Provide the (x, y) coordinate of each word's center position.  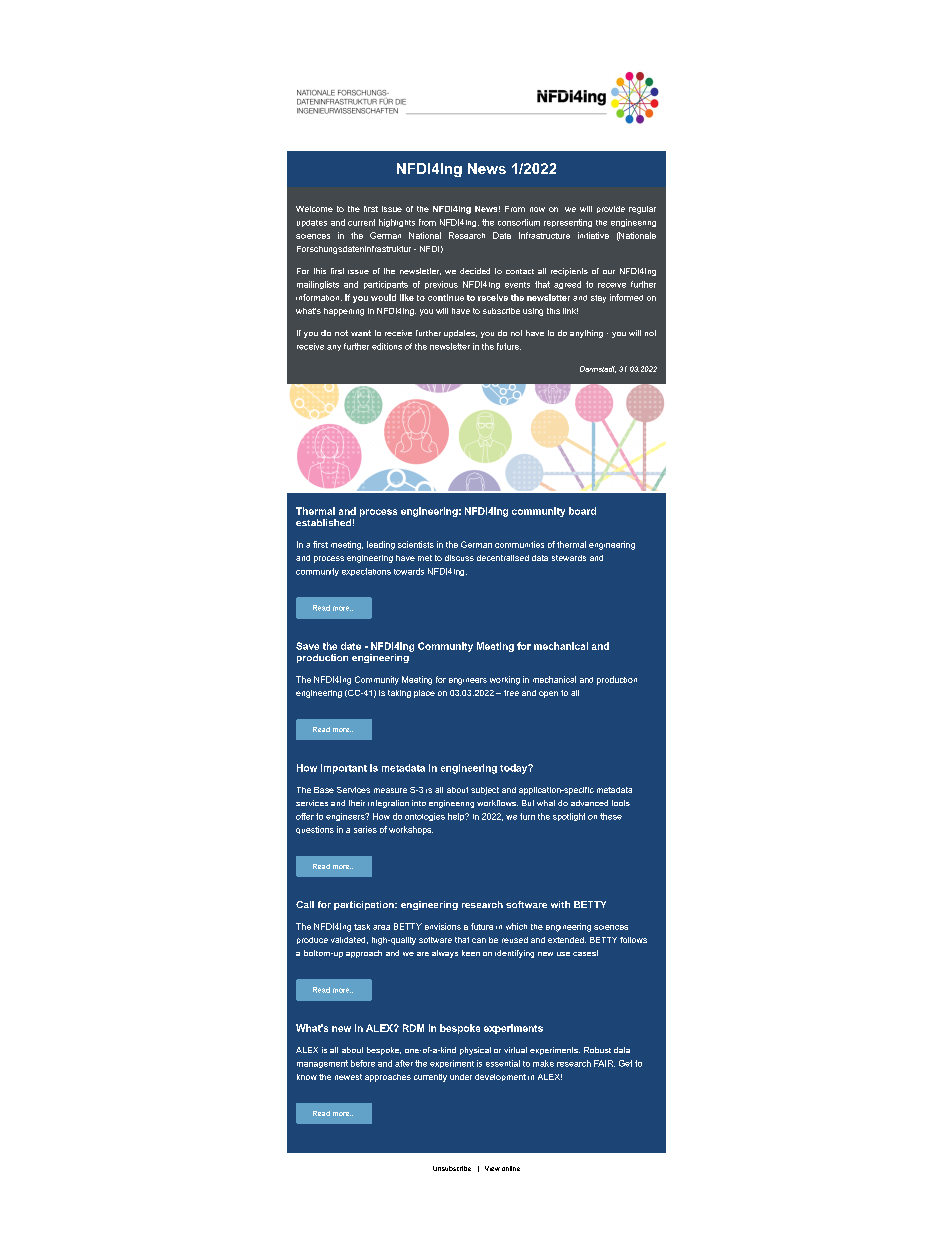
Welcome (314, 209)
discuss (459, 558)
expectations (366, 572)
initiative (593, 235)
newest (348, 1077)
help (457, 817)
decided (475, 271)
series (365, 829)
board (582, 511)
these (611, 816)
